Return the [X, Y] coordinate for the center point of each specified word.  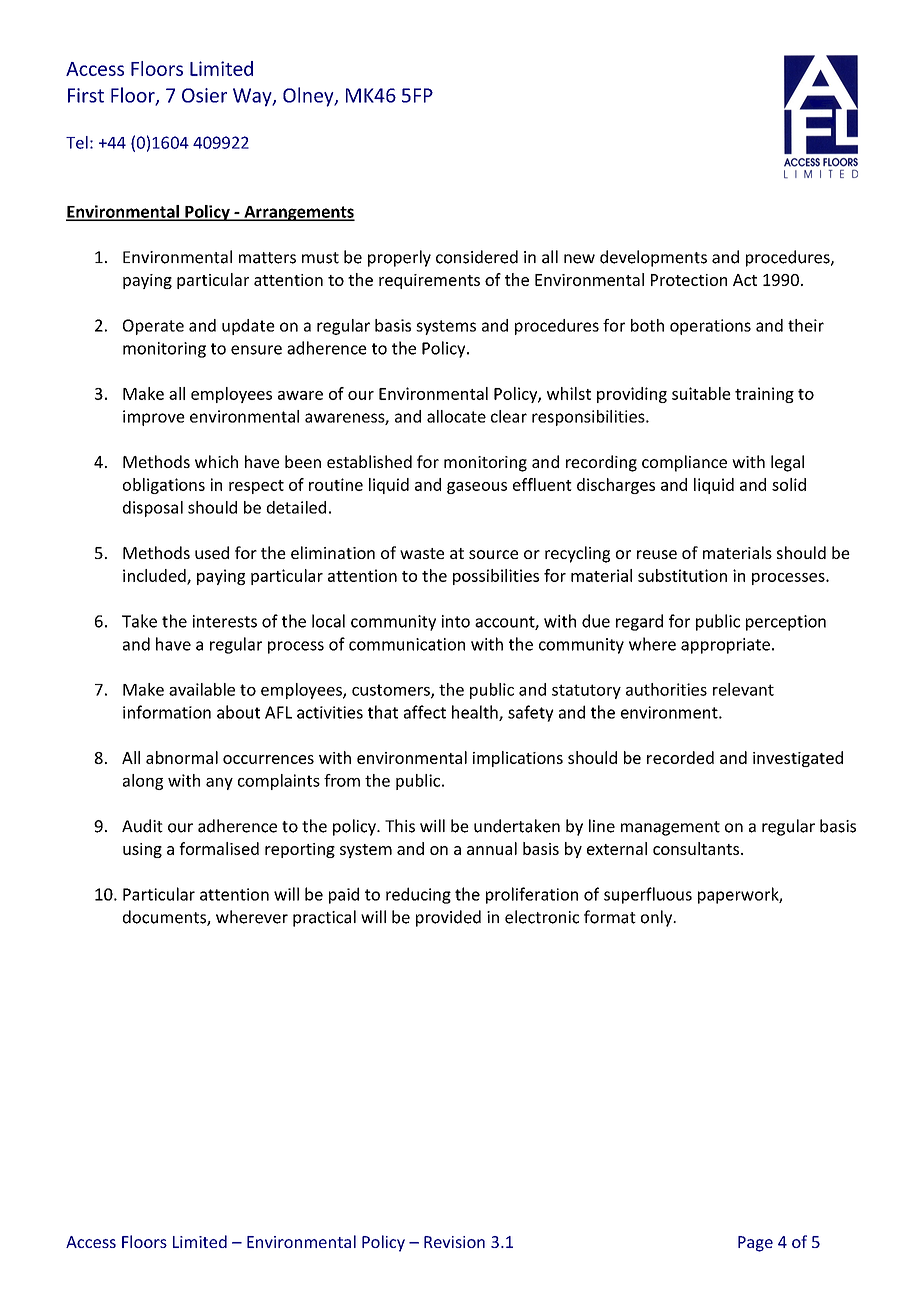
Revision [454, 1242]
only [658, 918]
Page [755, 1244]
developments [653, 258]
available [202, 689]
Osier [204, 95]
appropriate [725, 646]
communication [407, 644]
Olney [309, 97]
